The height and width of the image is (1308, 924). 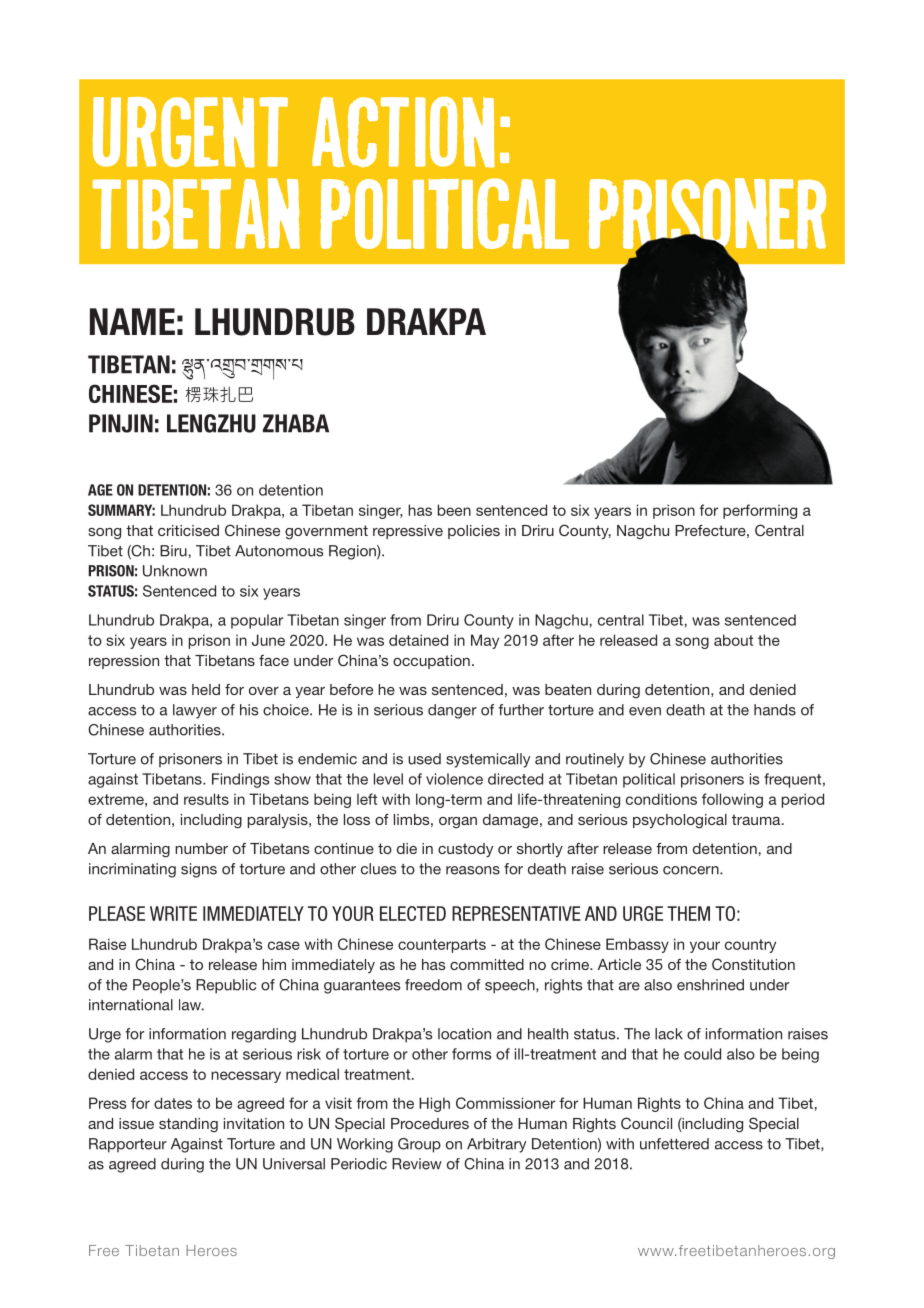 I want to click on detained, so click(x=418, y=640).
